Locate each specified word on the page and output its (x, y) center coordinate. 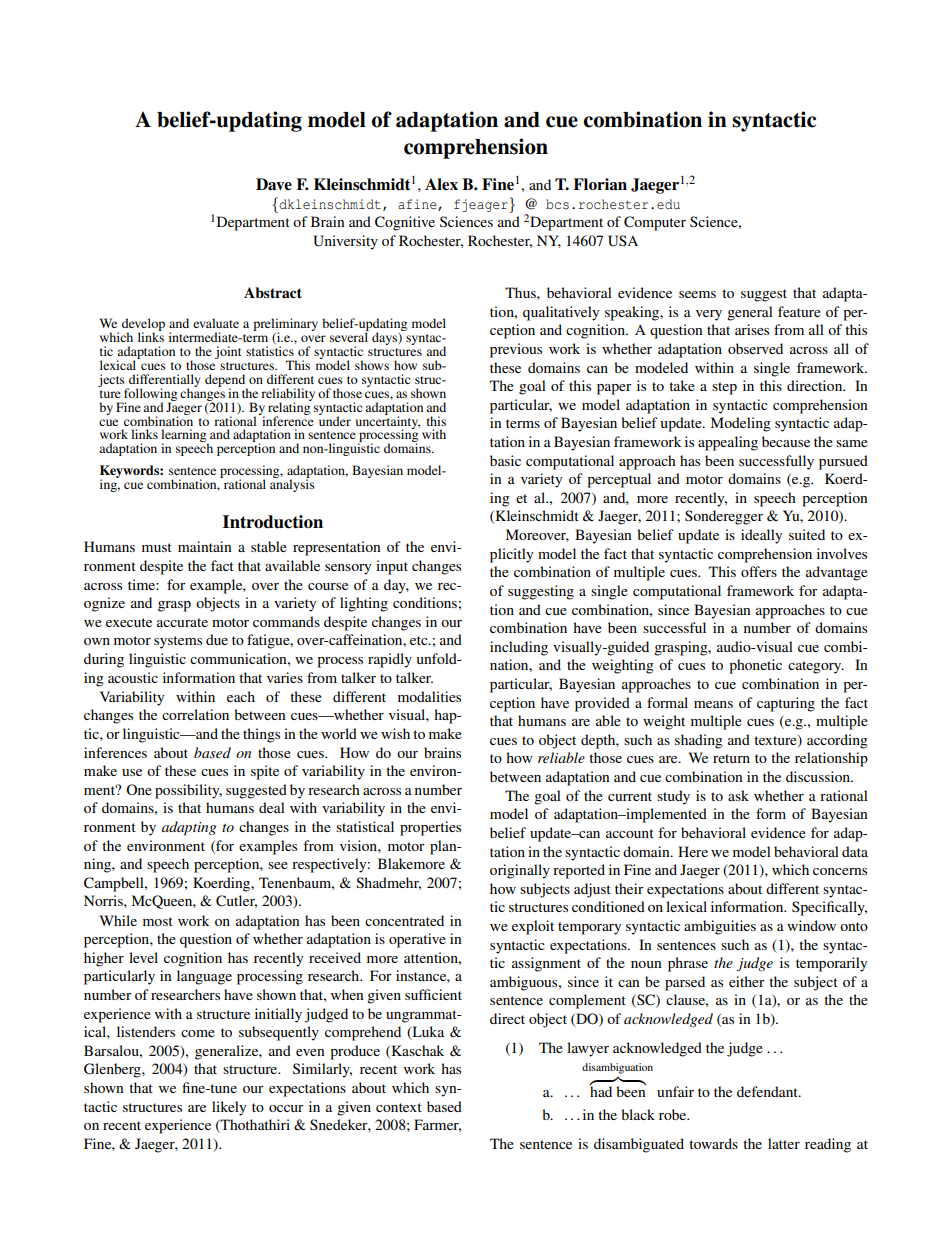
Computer (655, 223)
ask (738, 795)
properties (430, 828)
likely (229, 1108)
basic (505, 460)
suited (807, 534)
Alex (441, 184)
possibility (188, 791)
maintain (205, 546)
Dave (274, 184)
